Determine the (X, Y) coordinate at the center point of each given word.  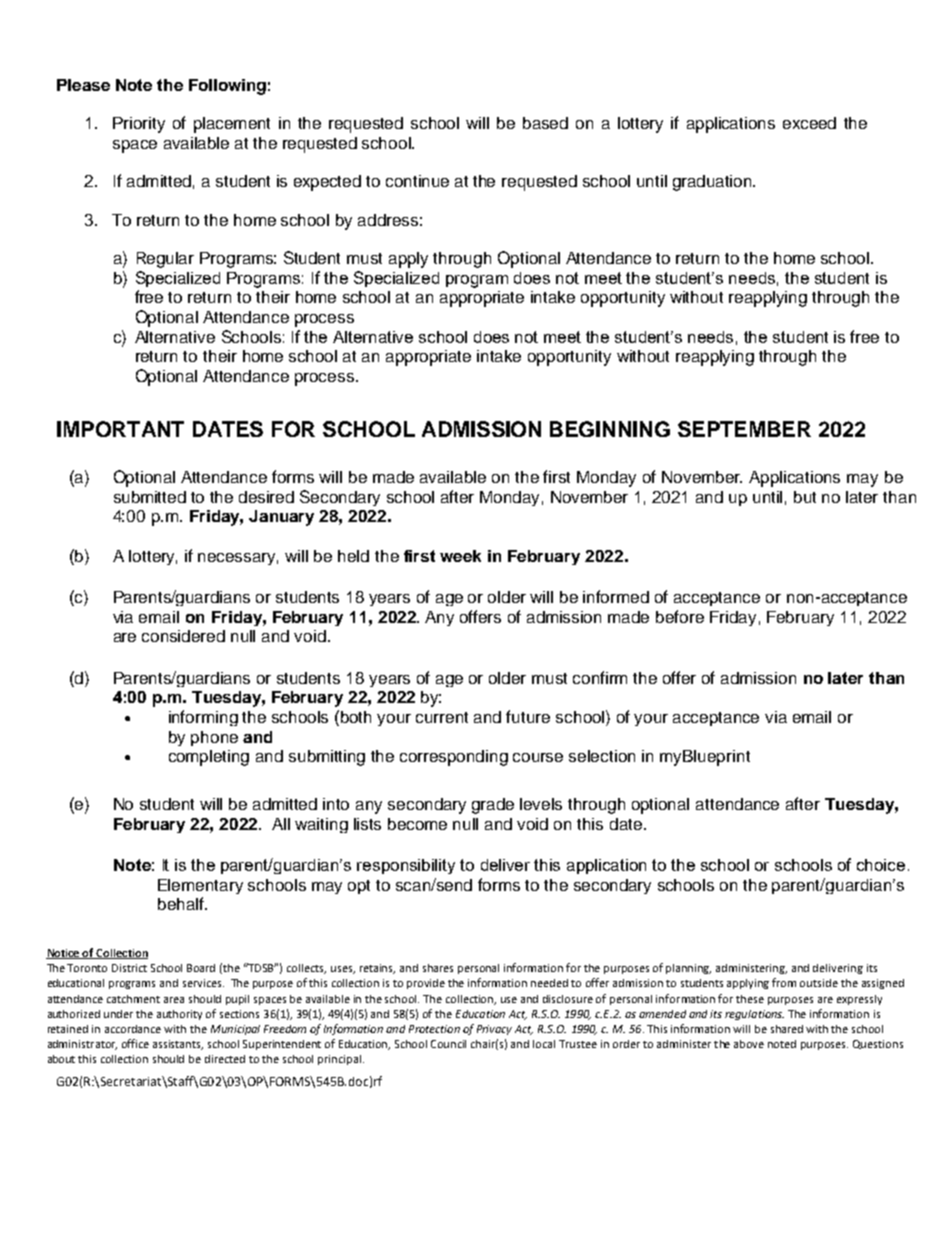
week (460, 556)
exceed (809, 123)
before (680, 616)
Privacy (494, 1030)
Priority (139, 125)
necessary (238, 559)
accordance (133, 1029)
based (545, 123)
